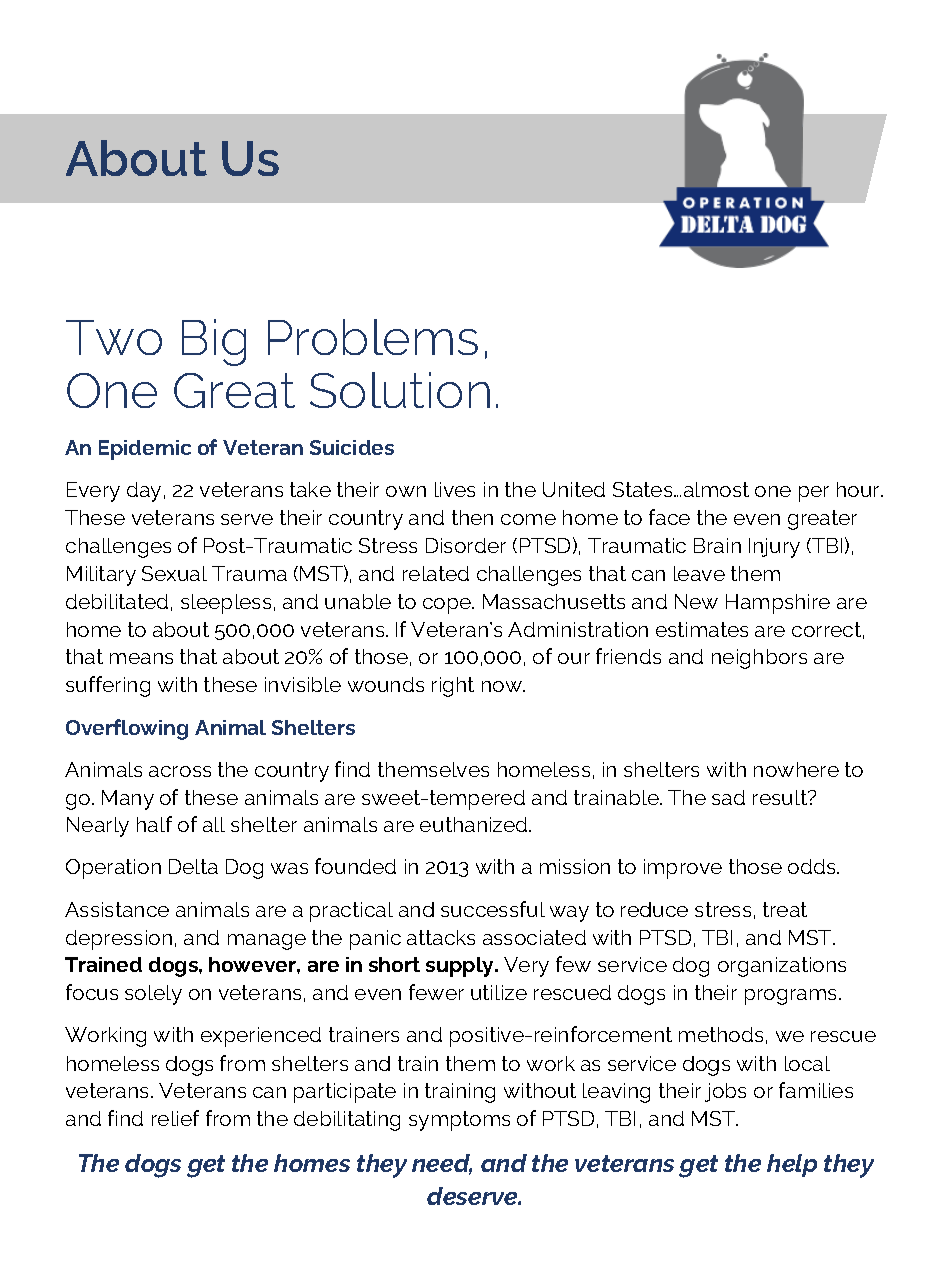  I want to click on help, so click(792, 1165).
